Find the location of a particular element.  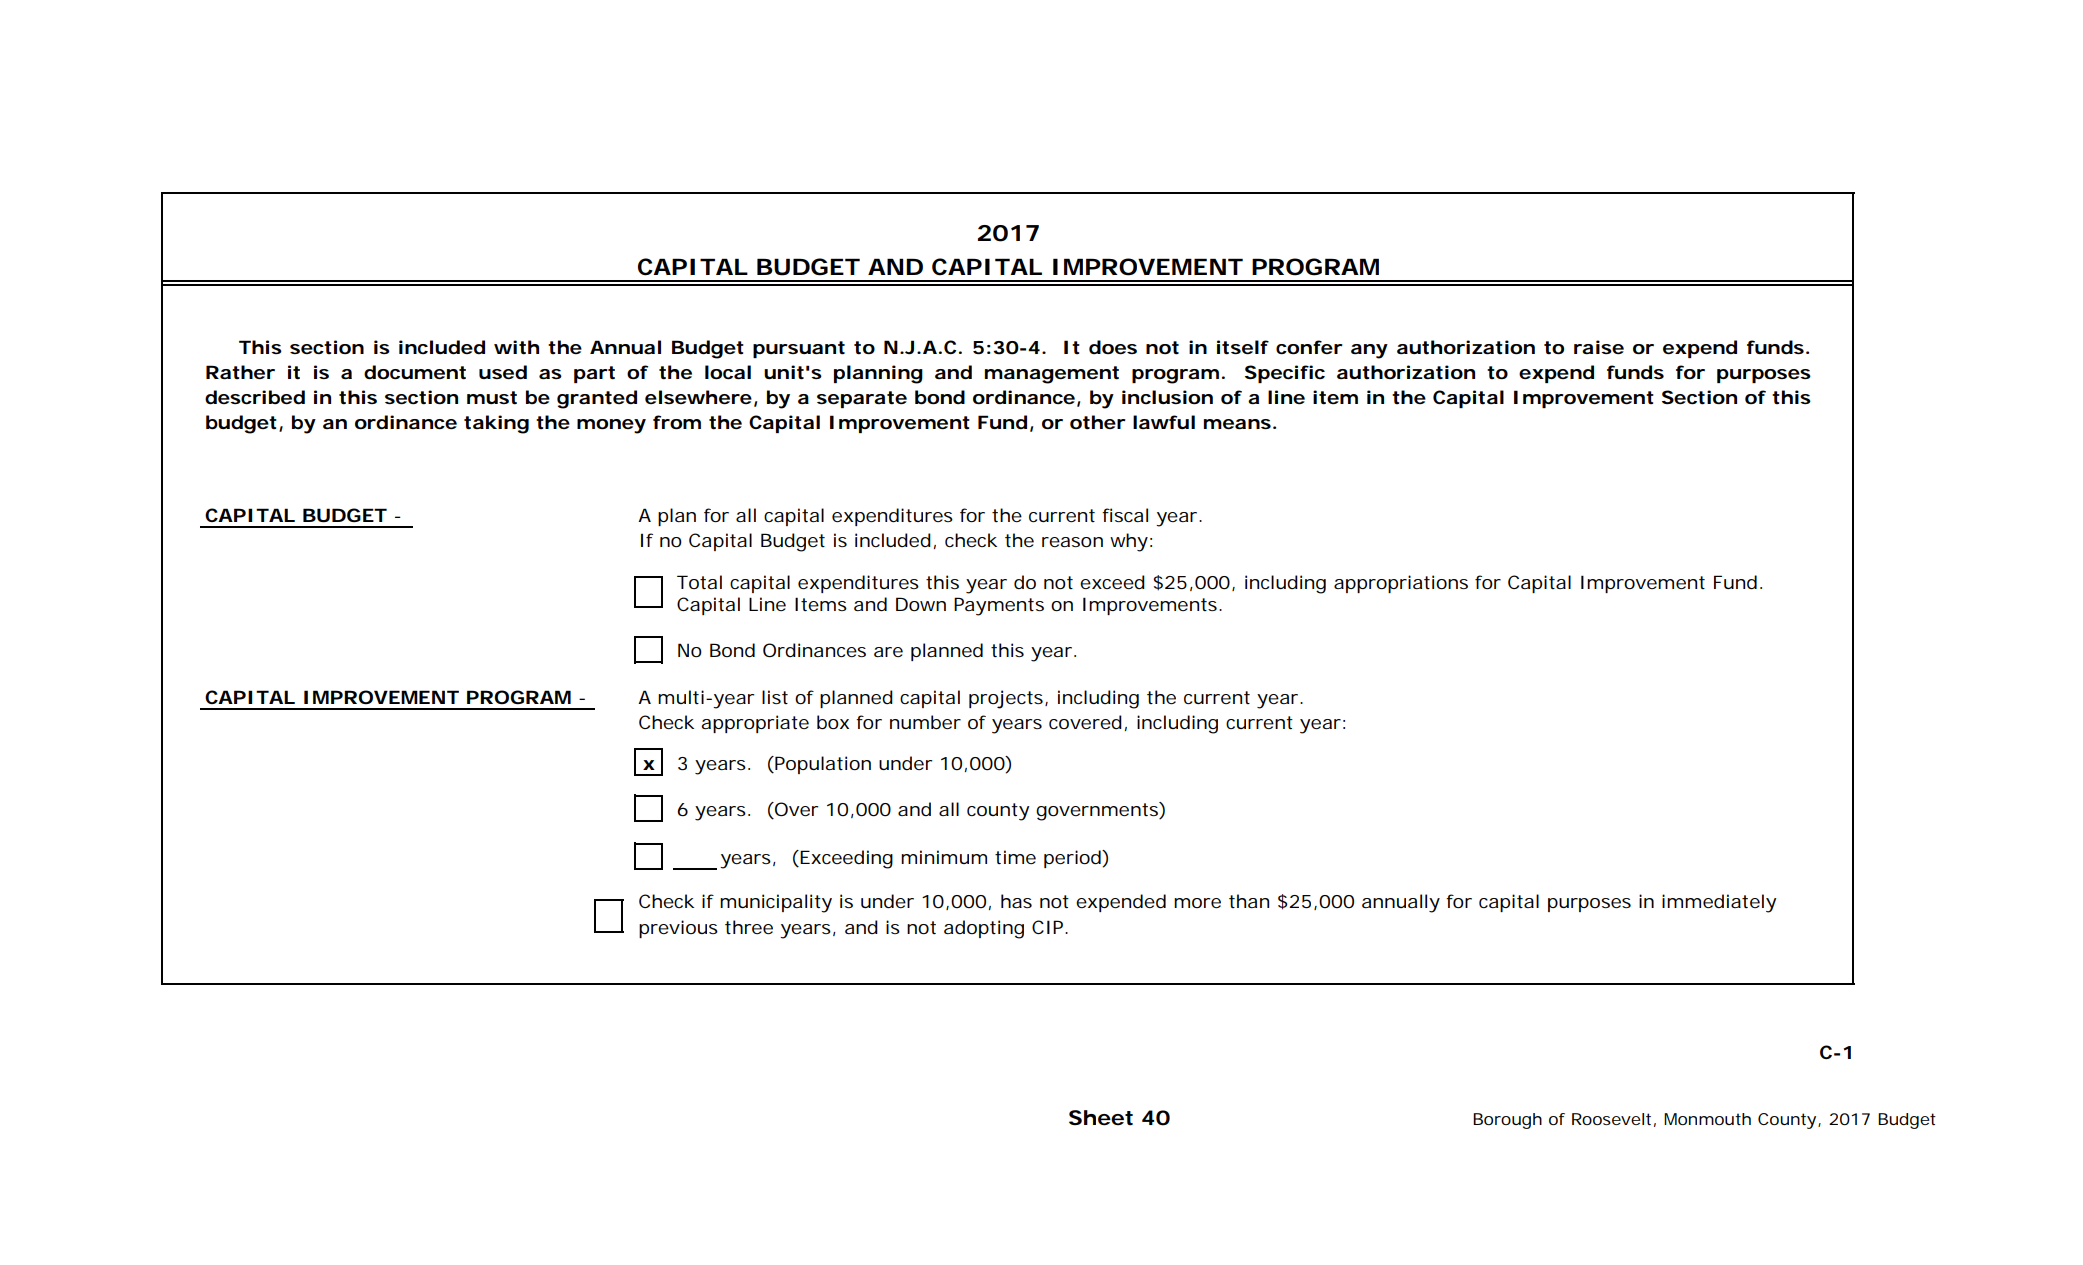

Borough is located at coordinates (1507, 1121).
